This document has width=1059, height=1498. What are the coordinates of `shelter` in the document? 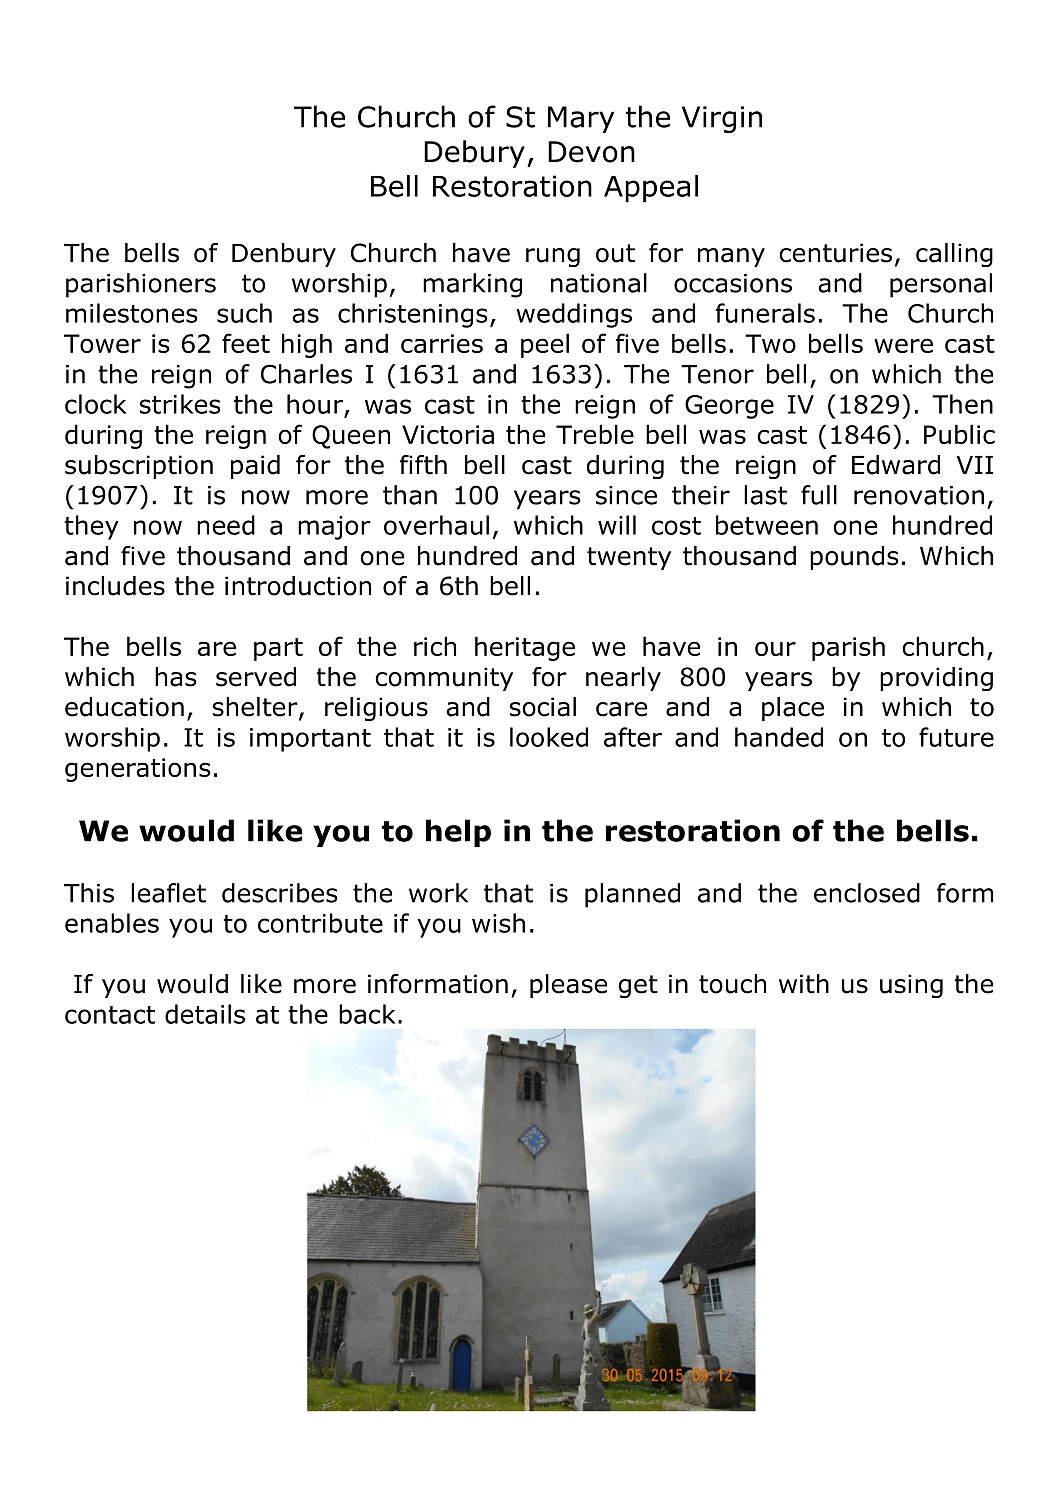 It's located at (256, 708).
